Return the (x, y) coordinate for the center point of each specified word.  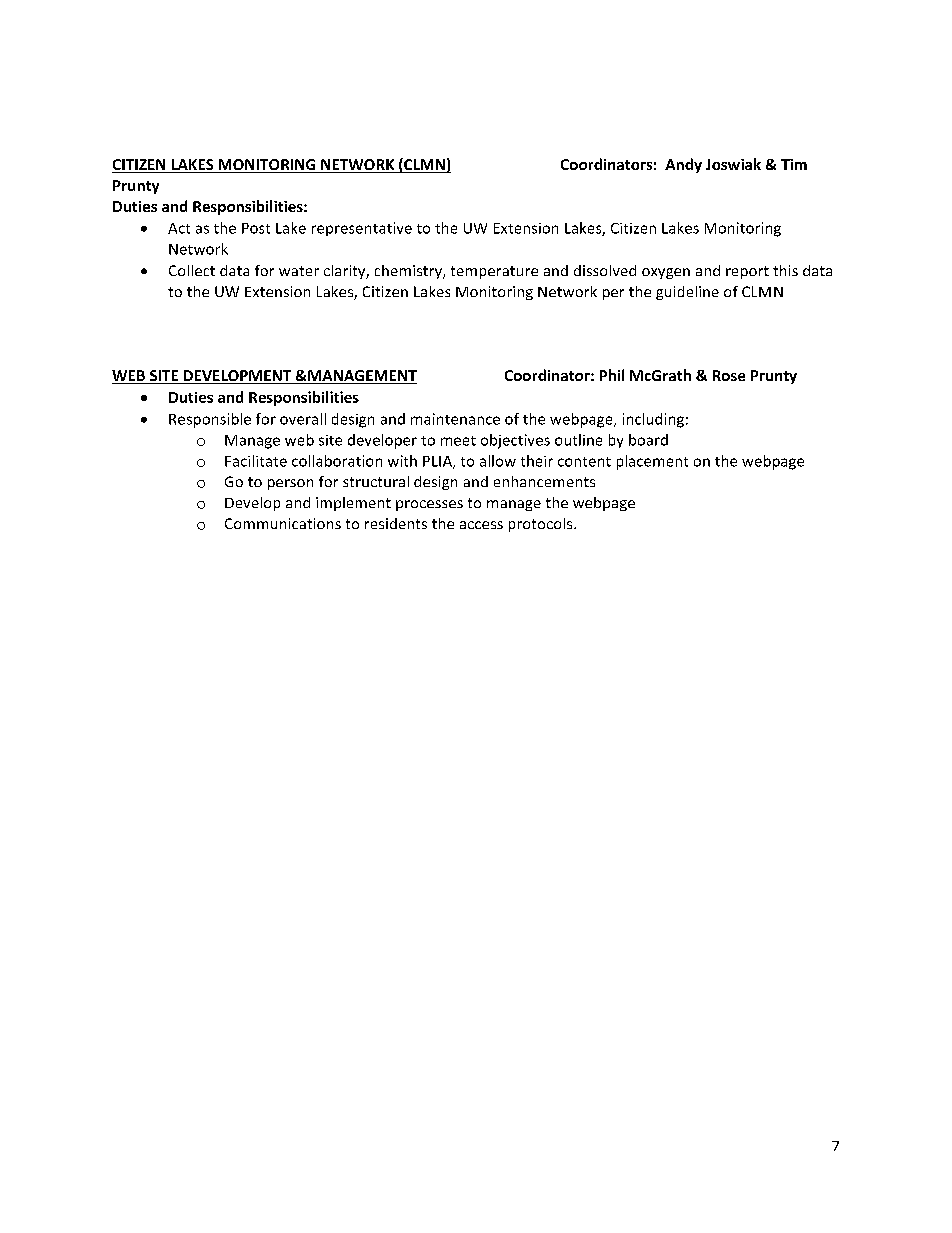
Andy (683, 165)
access (481, 525)
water (299, 271)
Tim (794, 164)
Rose (729, 375)
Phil (612, 375)
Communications (283, 523)
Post (256, 228)
